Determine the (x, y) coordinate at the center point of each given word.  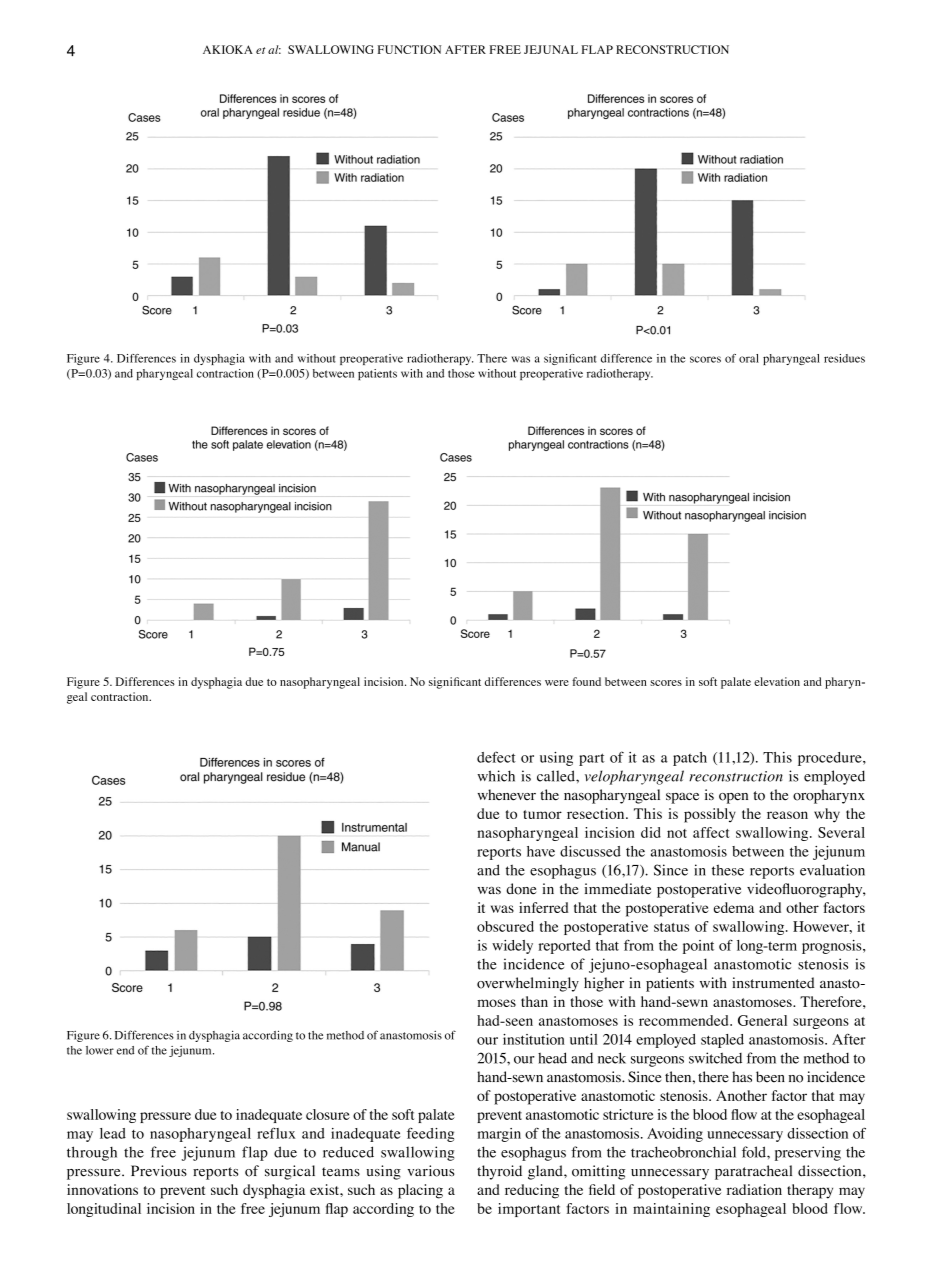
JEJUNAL (551, 49)
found (586, 681)
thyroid (499, 1172)
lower (100, 1050)
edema (734, 907)
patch (690, 759)
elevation (777, 681)
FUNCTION (409, 49)
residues (844, 358)
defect (496, 757)
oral (749, 358)
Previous (159, 1171)
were (557, 683)
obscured (505, 926)
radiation (754, 1189)
